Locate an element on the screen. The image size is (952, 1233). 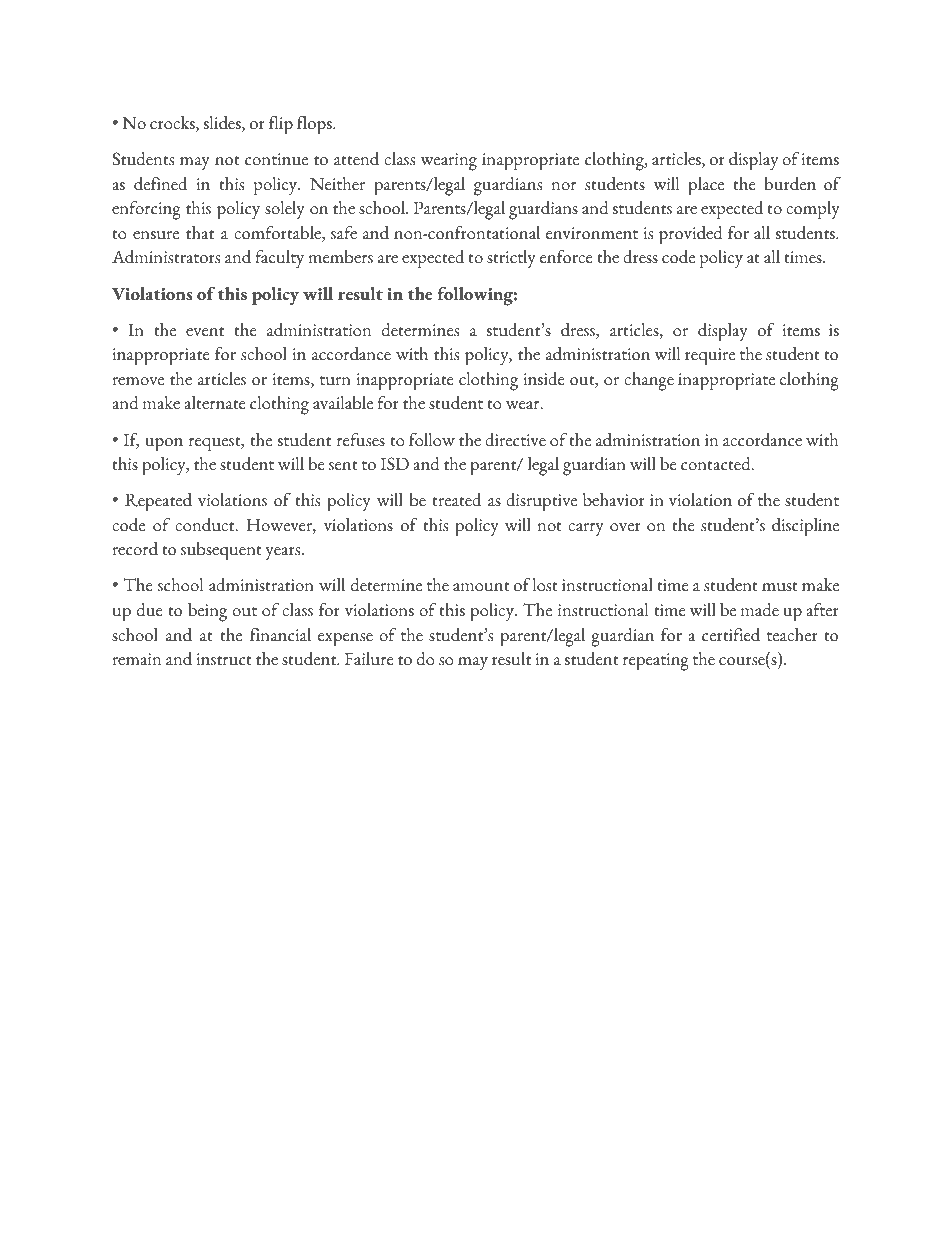
Failure is located at coordinates (369, 659).
